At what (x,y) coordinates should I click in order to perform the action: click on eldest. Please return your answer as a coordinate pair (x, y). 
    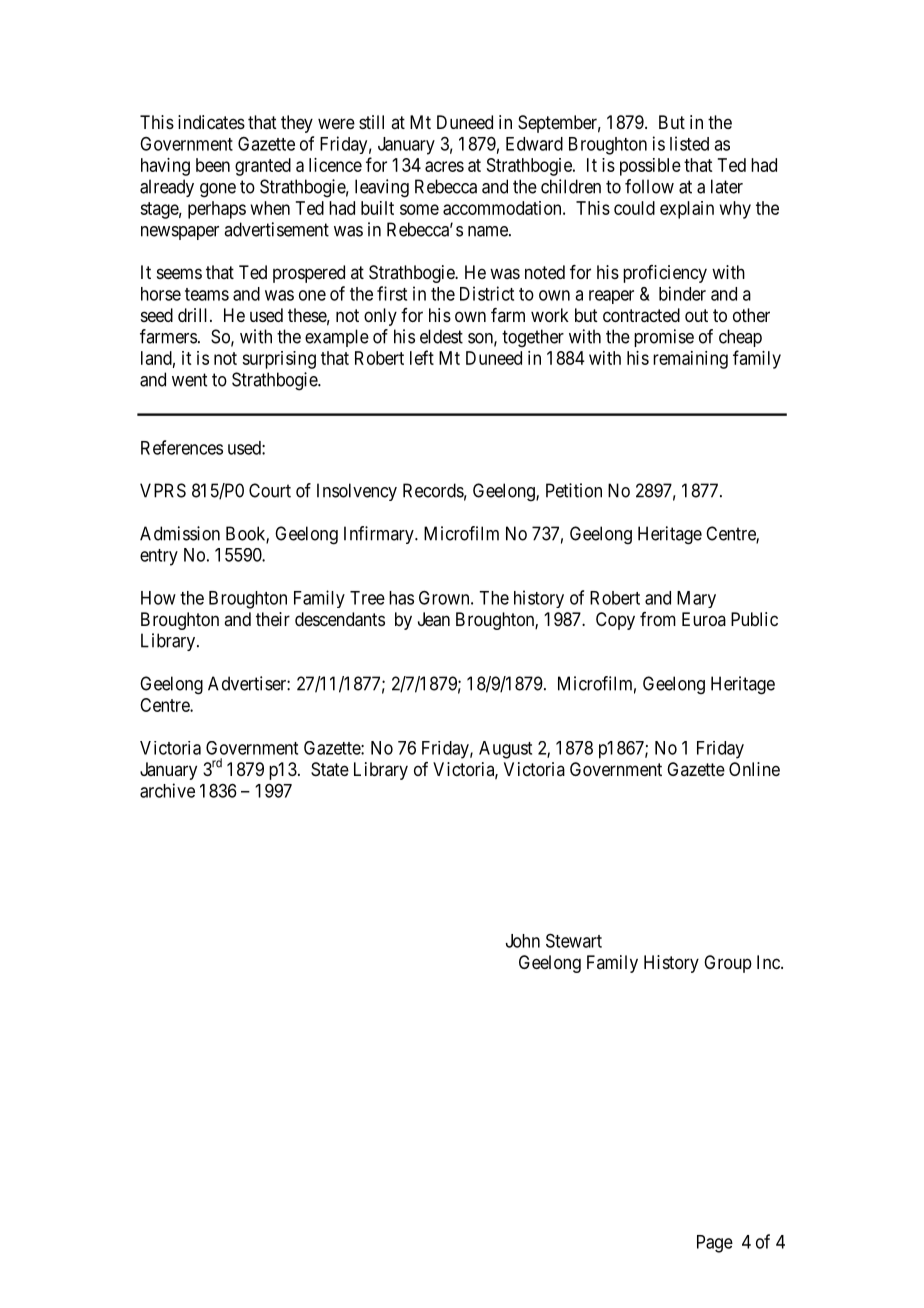
    Looking at the image, I should click on (441, 336).
